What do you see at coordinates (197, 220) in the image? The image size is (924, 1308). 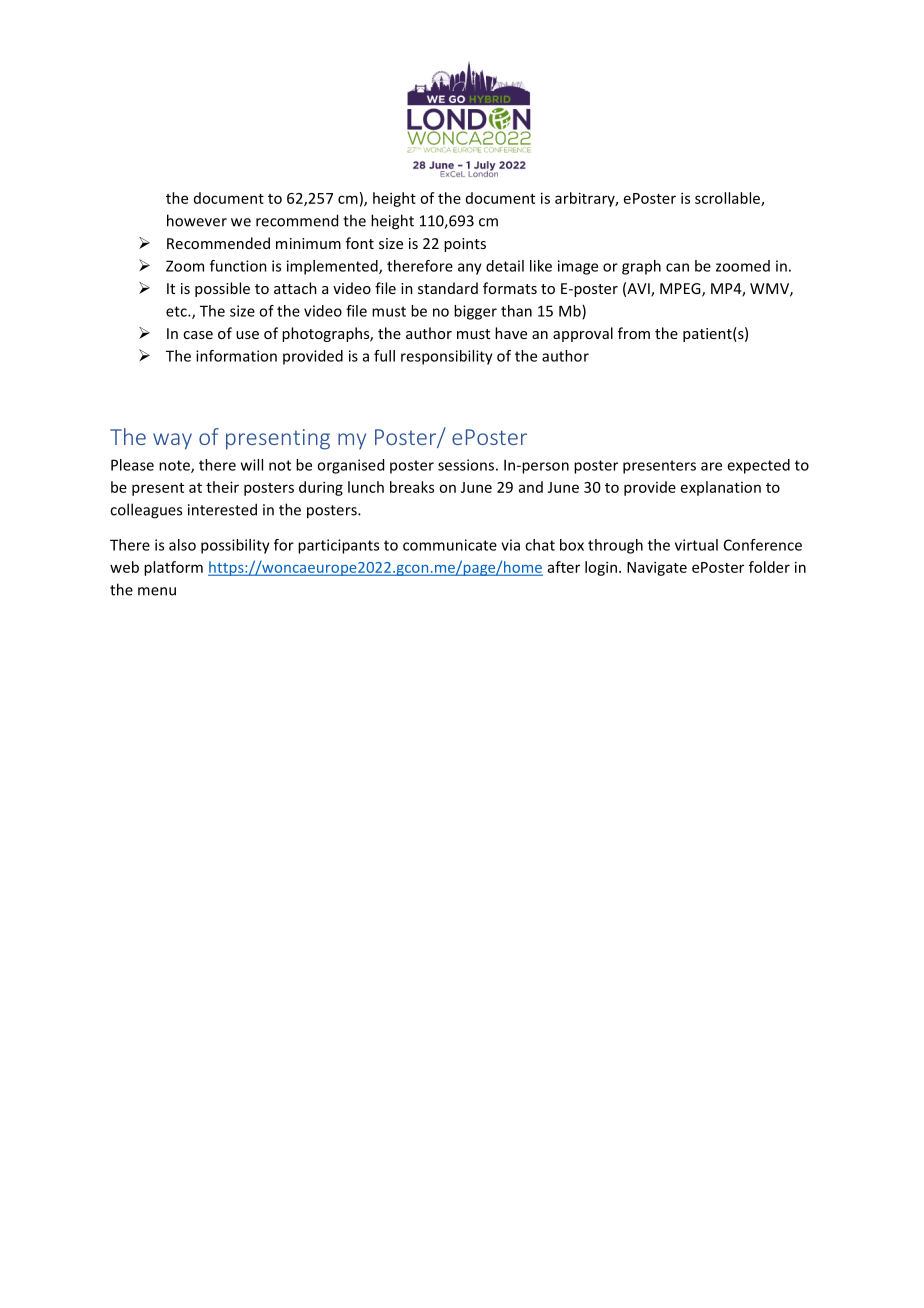 I see `however` at bounding box center [197, 220].
